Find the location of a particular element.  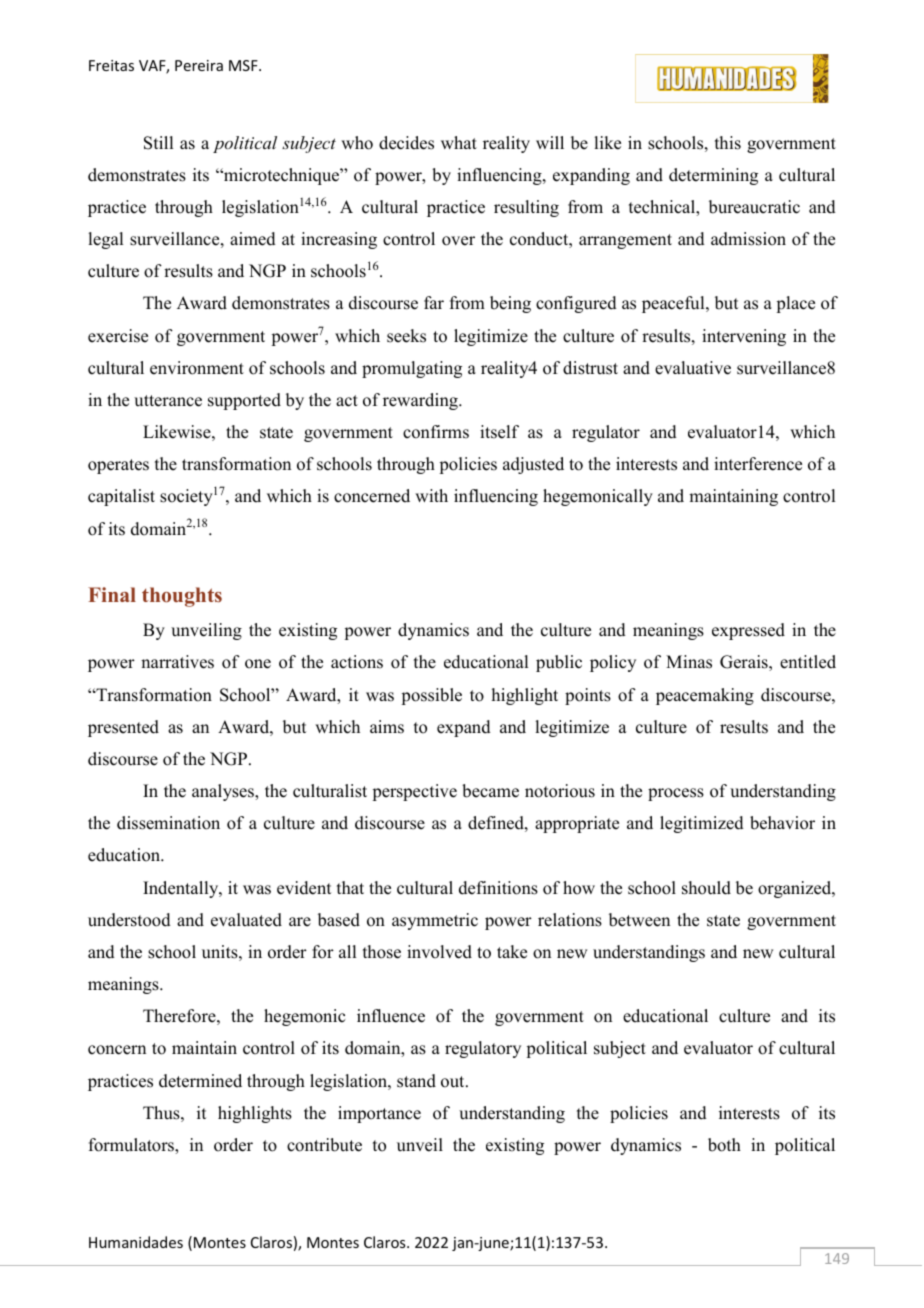

this is located at coordinates (728, 143).
